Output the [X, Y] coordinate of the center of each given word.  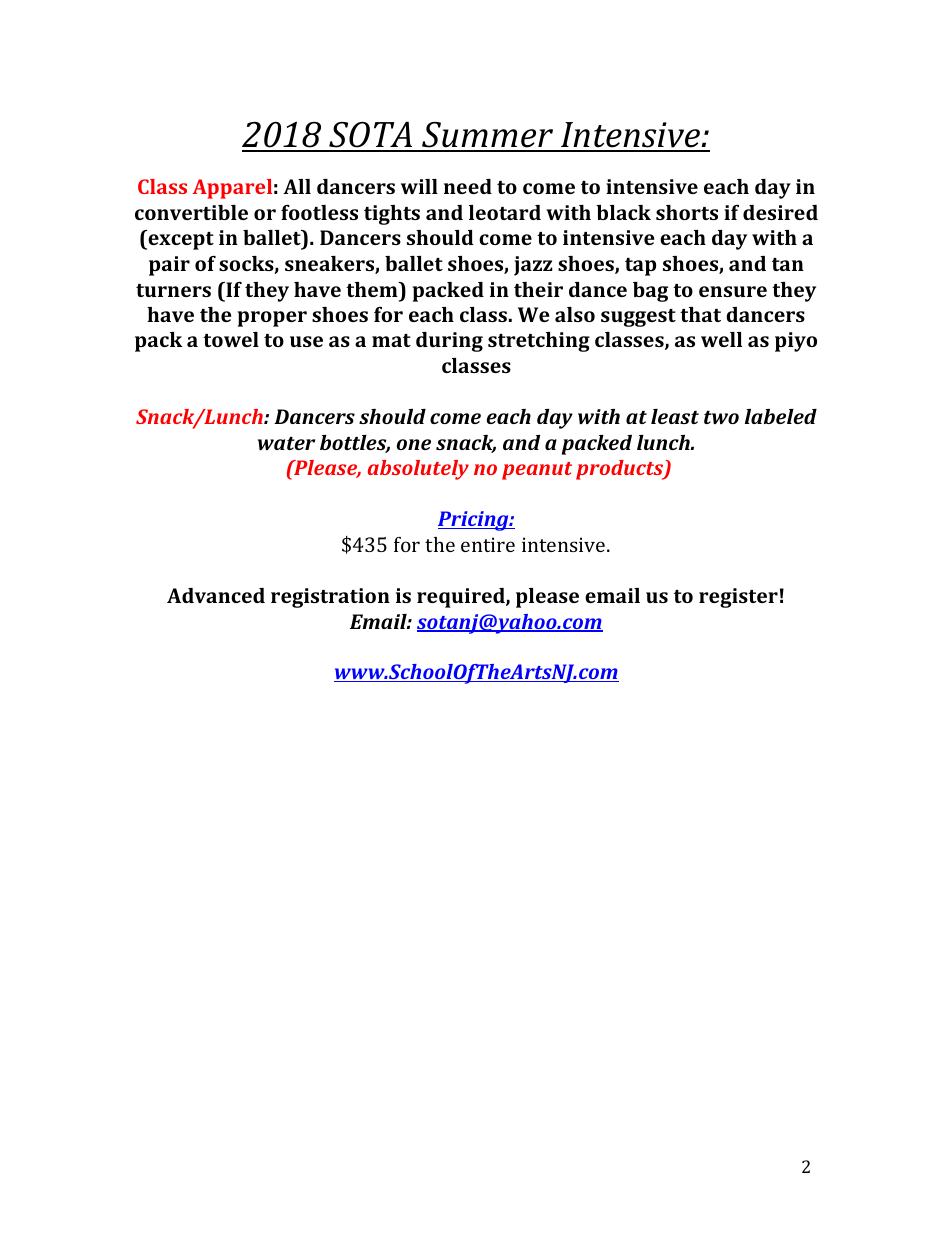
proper [272, 319]
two [721, 417]
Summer [488, 136]
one [414, 444]
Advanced [216, 595]
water [286, 443]
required [462, 598]
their [538, 289]
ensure [733, 291]
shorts [687, 212]
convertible [191, 212]
